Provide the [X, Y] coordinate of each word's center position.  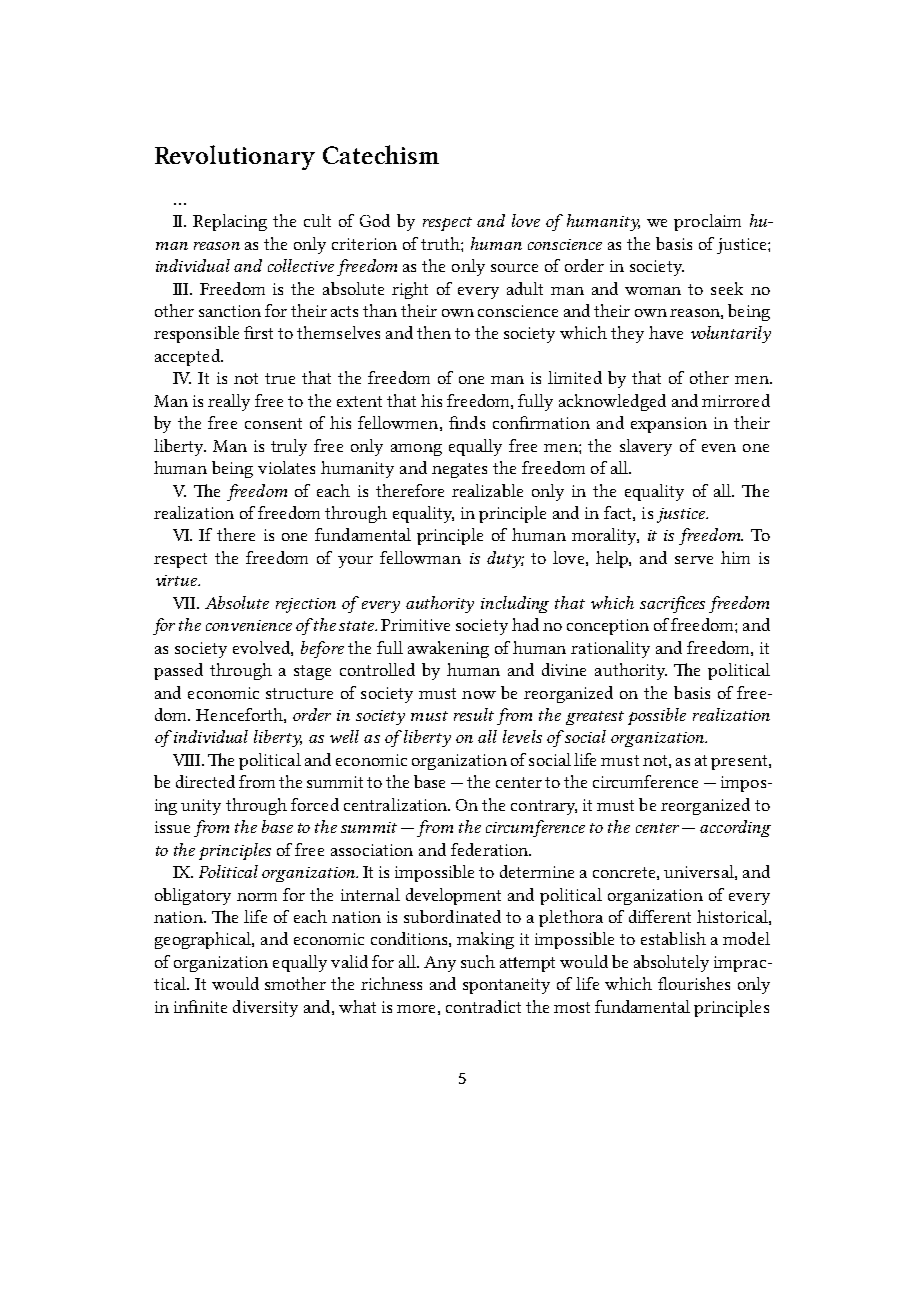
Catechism [381, 154]
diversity [265, 1008]
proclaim [707, 222]
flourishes [694, 983]
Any [440, 964]
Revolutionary [235, 157]
